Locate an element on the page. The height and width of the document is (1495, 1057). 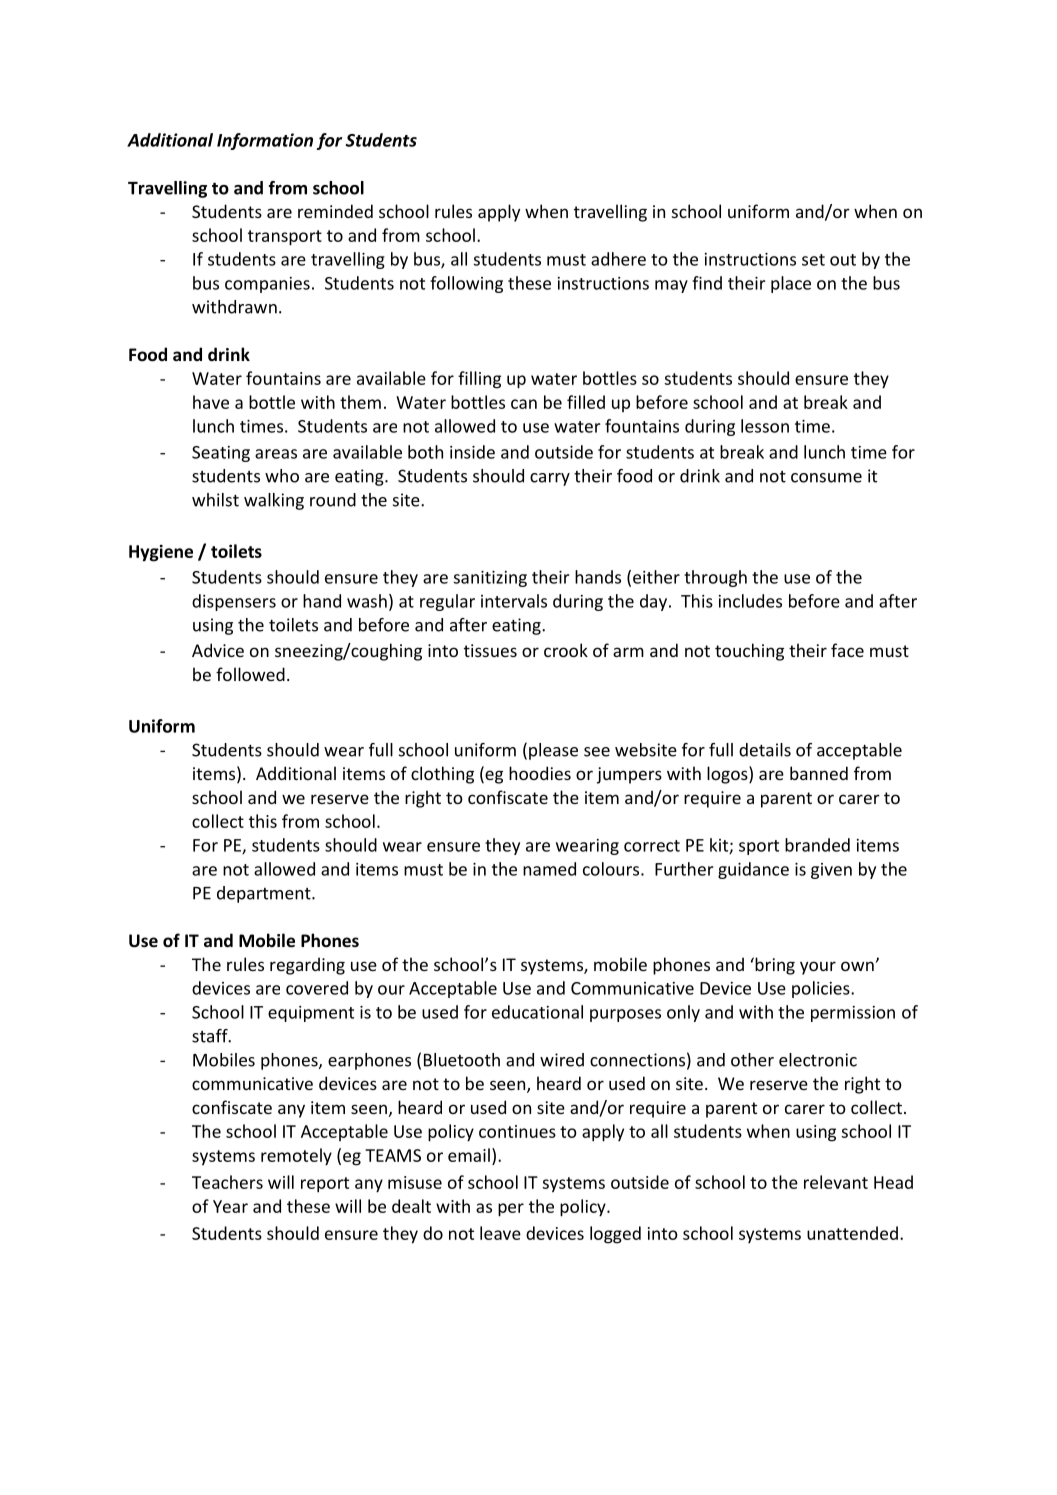
department is located at coordinates (265, 894).
